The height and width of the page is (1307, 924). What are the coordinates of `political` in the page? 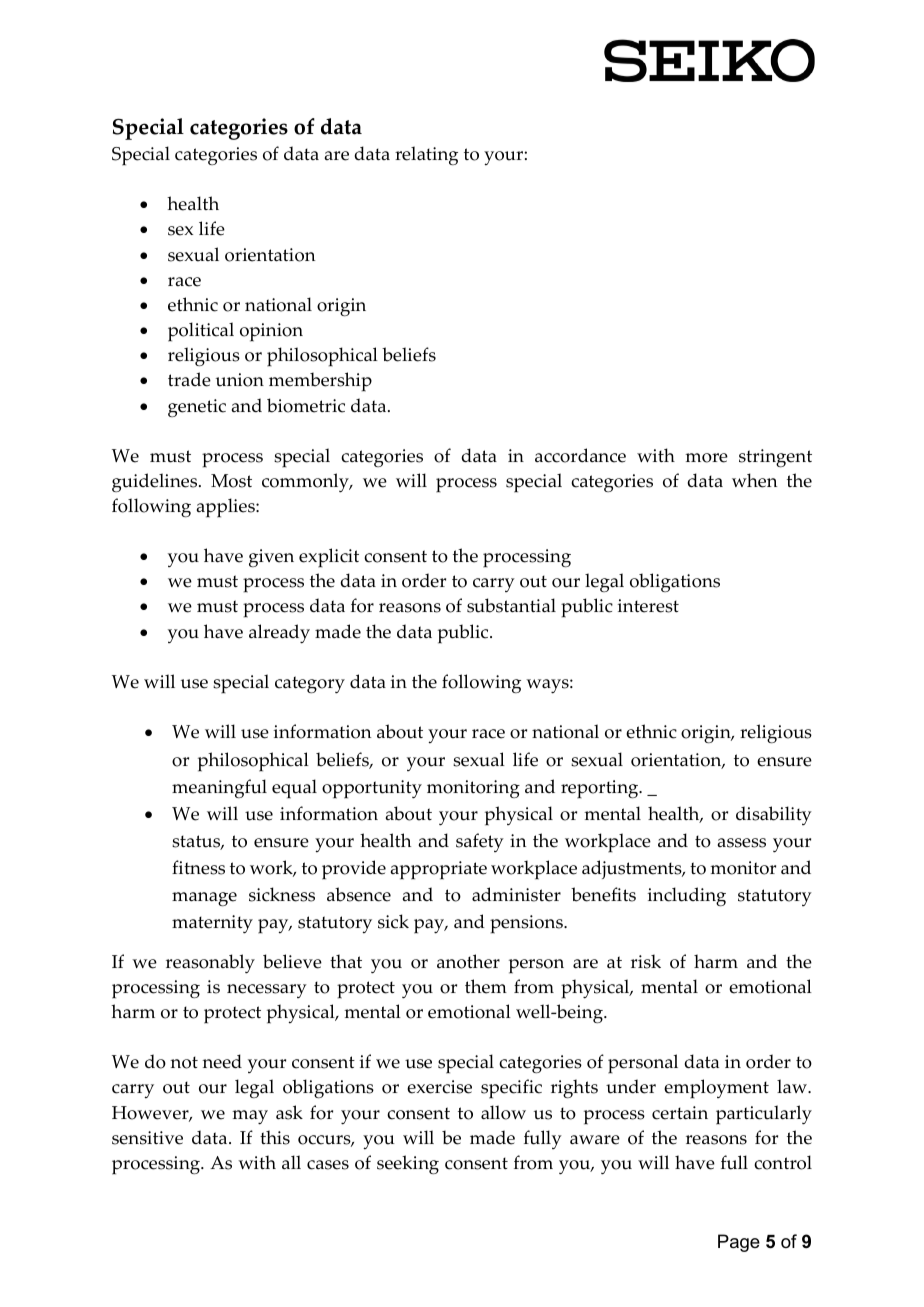 It's located at (201, 332).
